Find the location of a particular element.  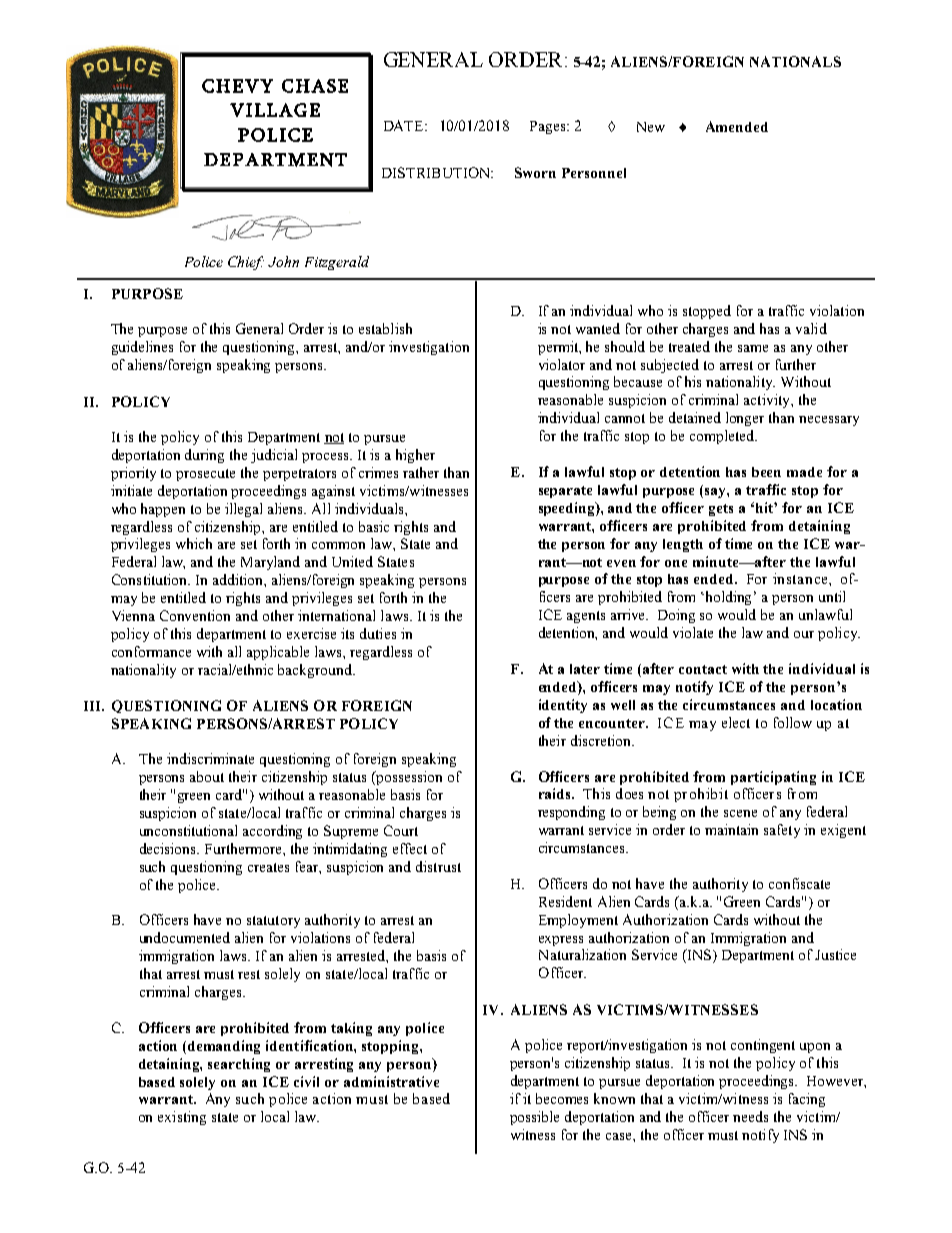

existing is located at coordinates (182, 1118).
